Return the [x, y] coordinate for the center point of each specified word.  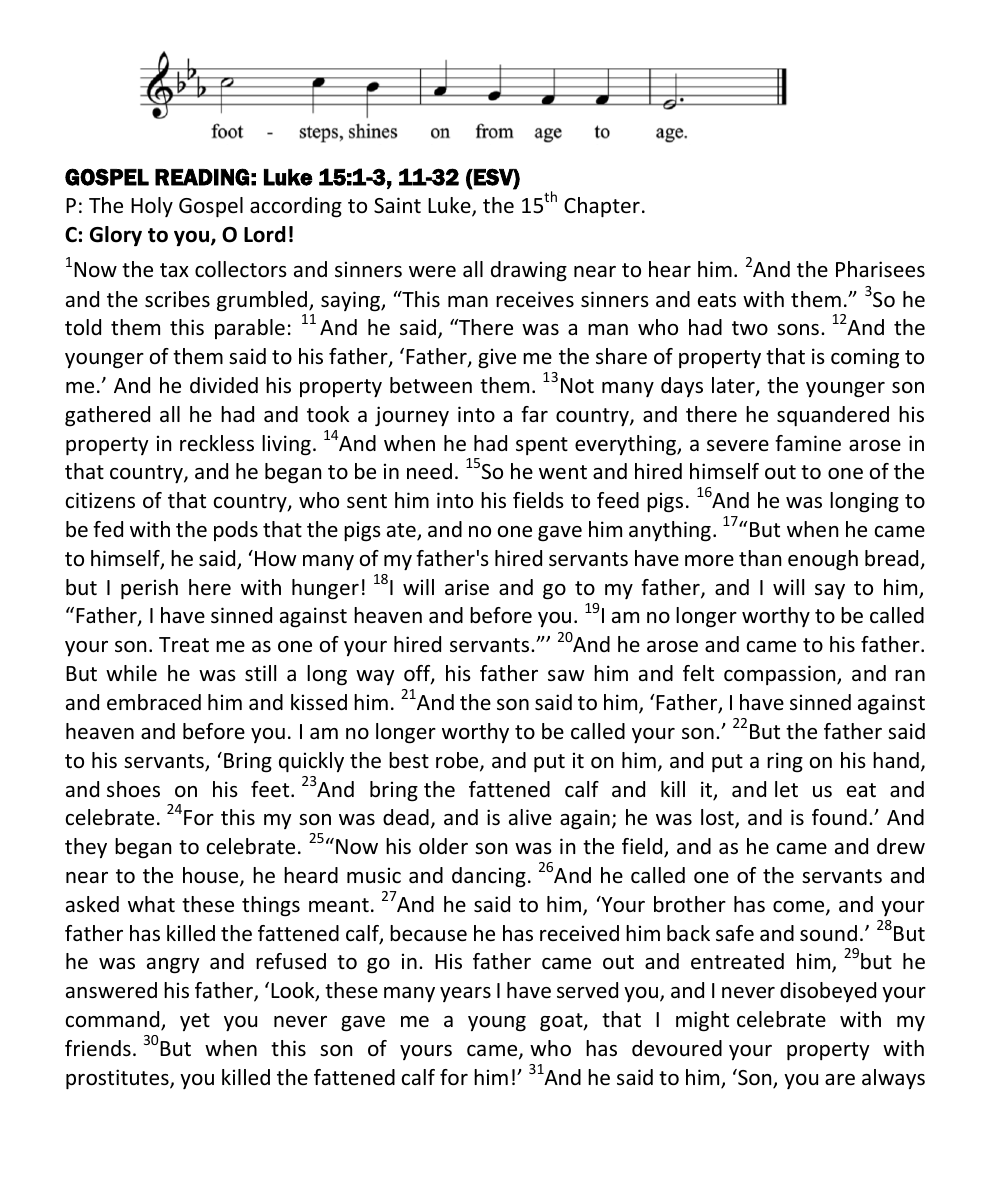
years [465, 994]
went [563, 472]
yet [195, 1022]
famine [808, 443]
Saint [397, 205]
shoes [133, 789]
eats [717, 300]
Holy [152, 207]
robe [458, 761]
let [786, 789]
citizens [100, 500]
